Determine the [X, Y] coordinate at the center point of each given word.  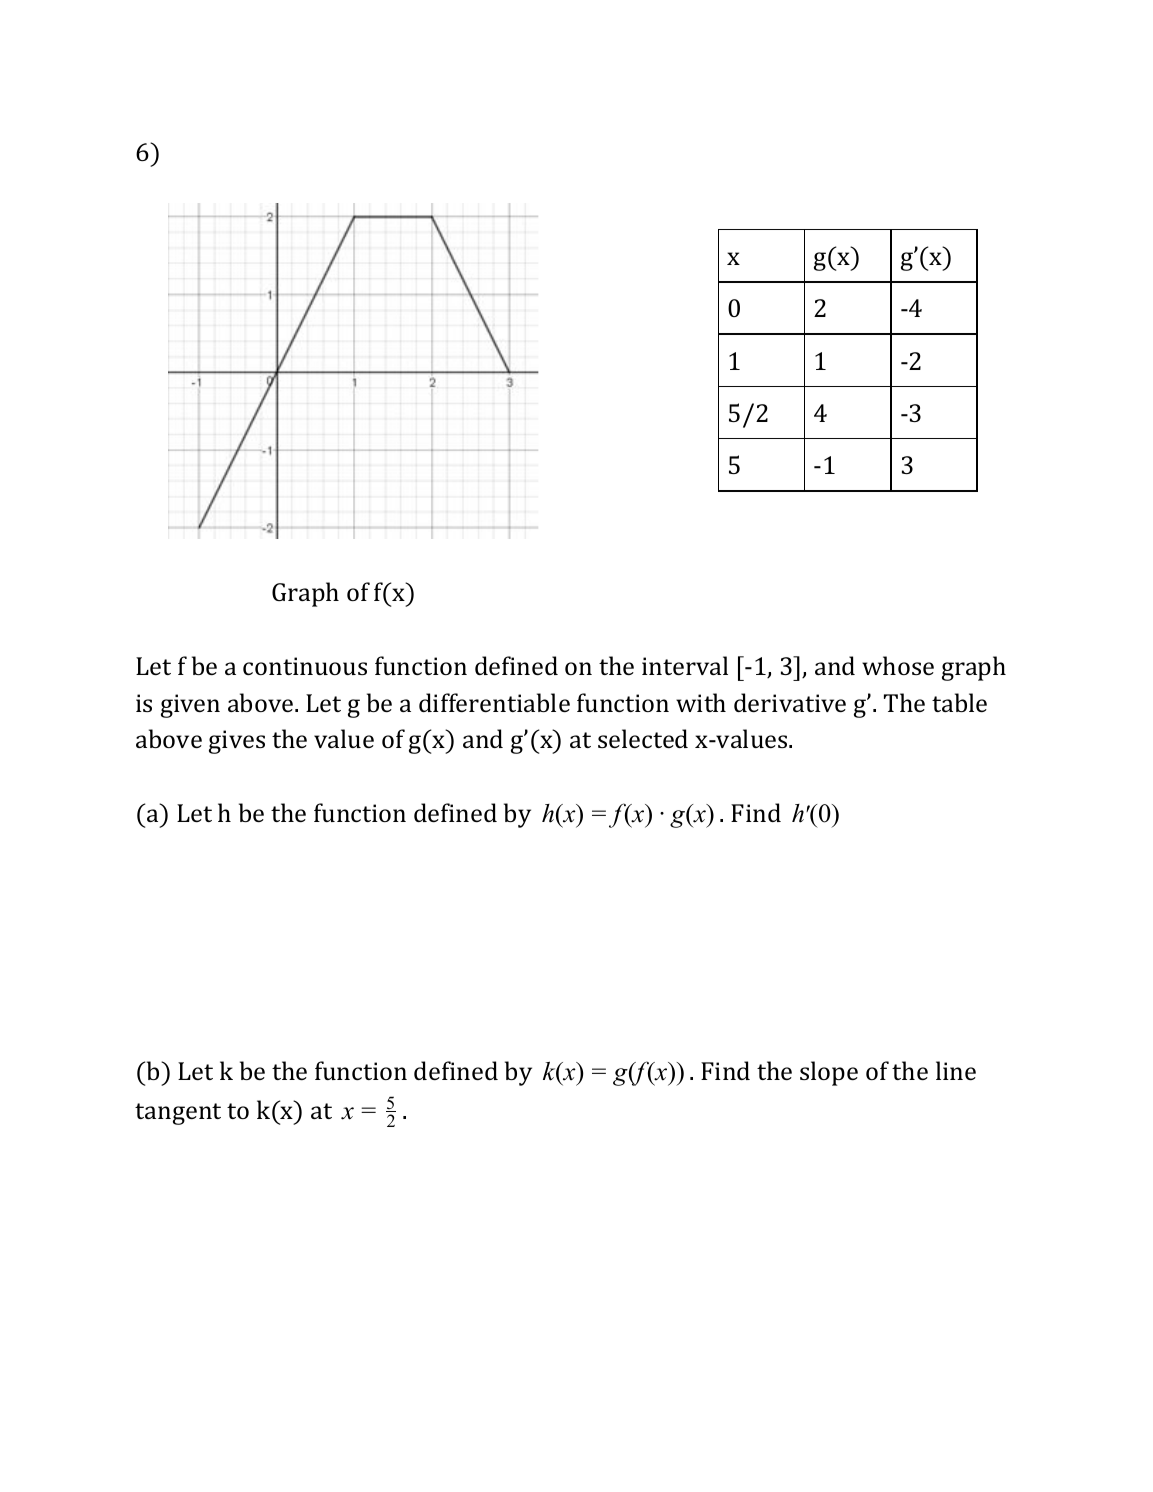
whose [898, 665]
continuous [305, 666]
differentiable [494, 702]
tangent [178, 1114]
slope [829, 1073]
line [956, 1070]
